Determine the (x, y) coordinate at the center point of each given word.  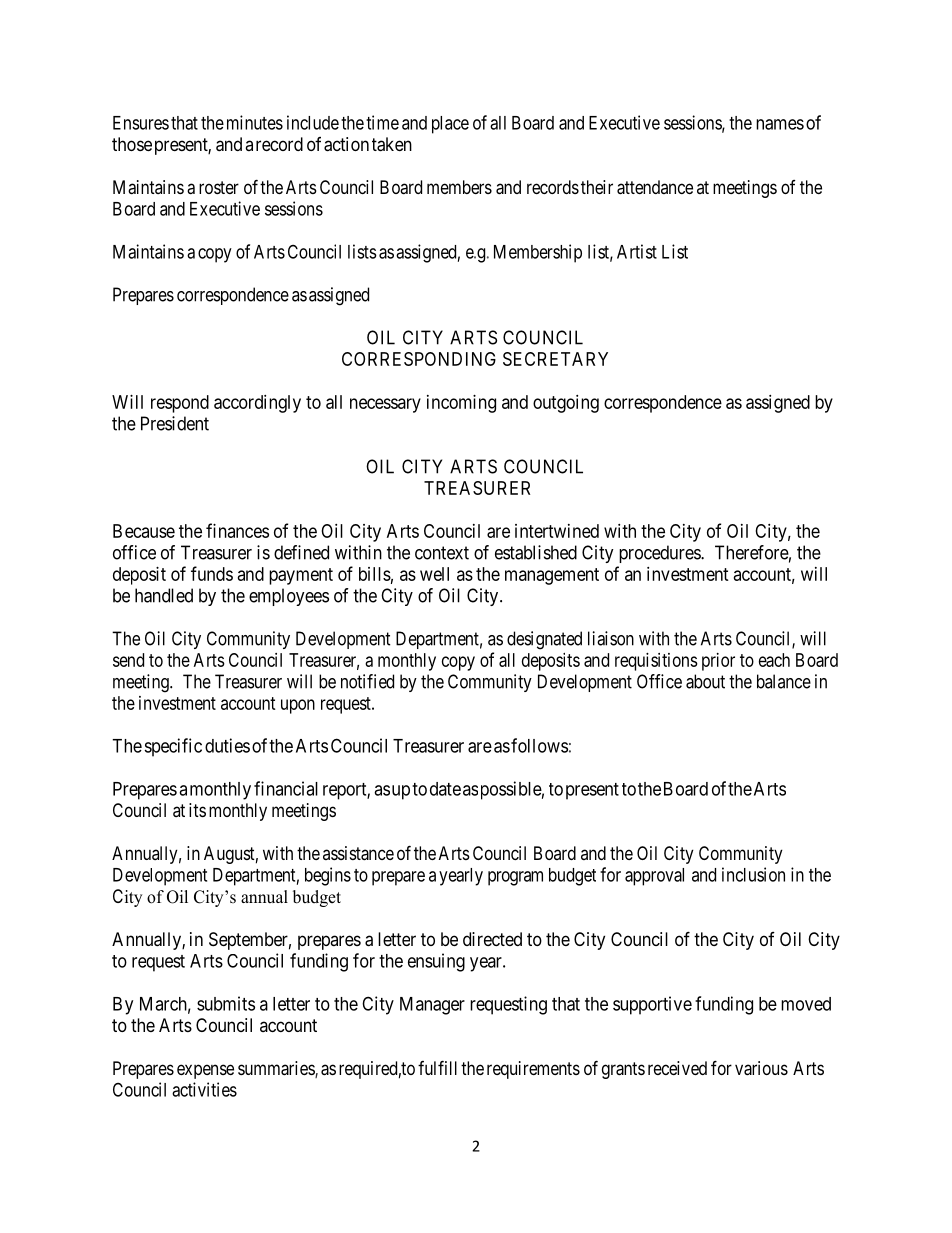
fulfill (437, 1067)
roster (219, 187)
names (780, 124)
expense (205, 1071)
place (450, 125)
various (761, 1068)
